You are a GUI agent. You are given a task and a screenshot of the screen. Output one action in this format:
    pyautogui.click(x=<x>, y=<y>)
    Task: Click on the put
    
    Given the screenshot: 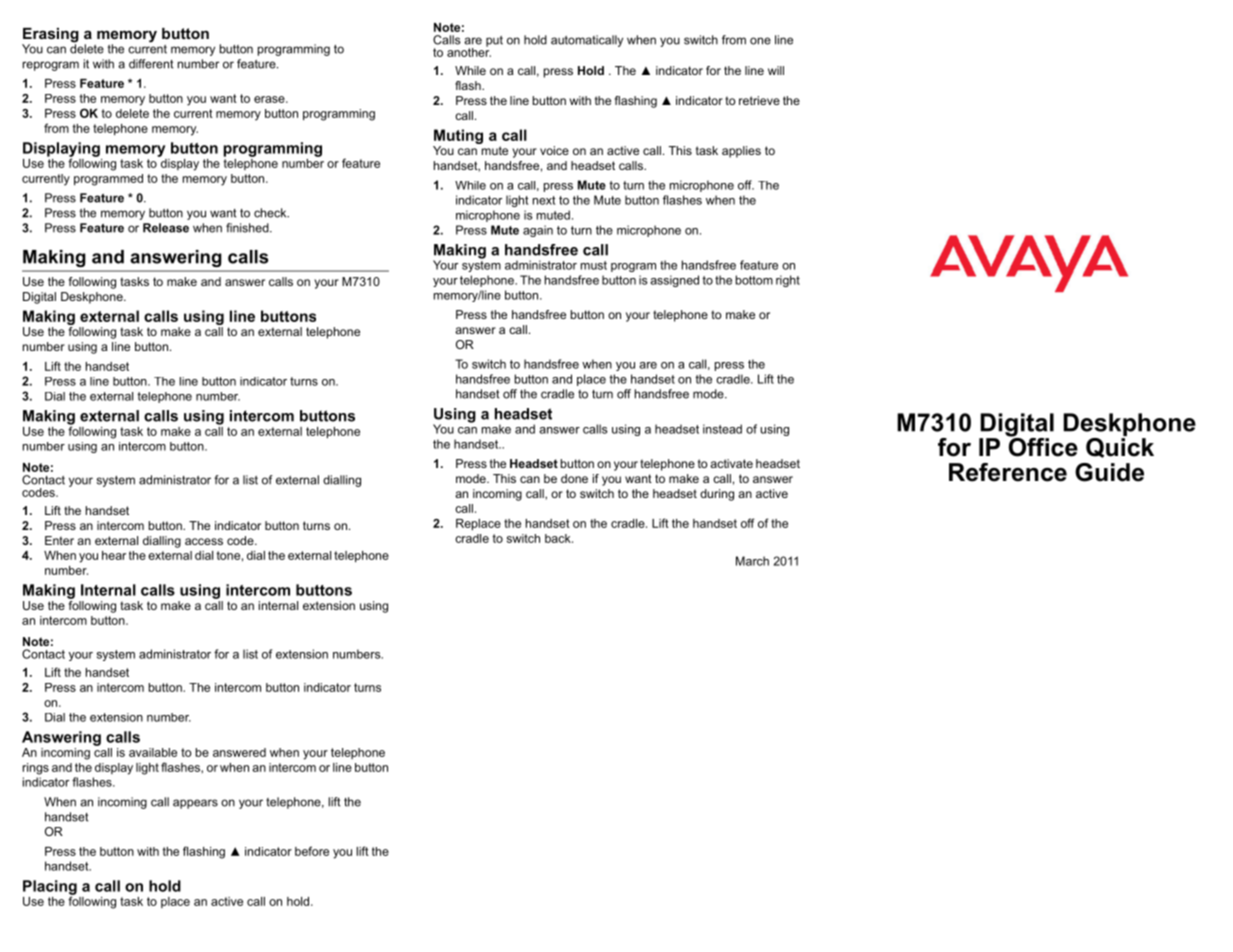 What is the action you would take?
    pyautogui.click(x=494, y=41)
